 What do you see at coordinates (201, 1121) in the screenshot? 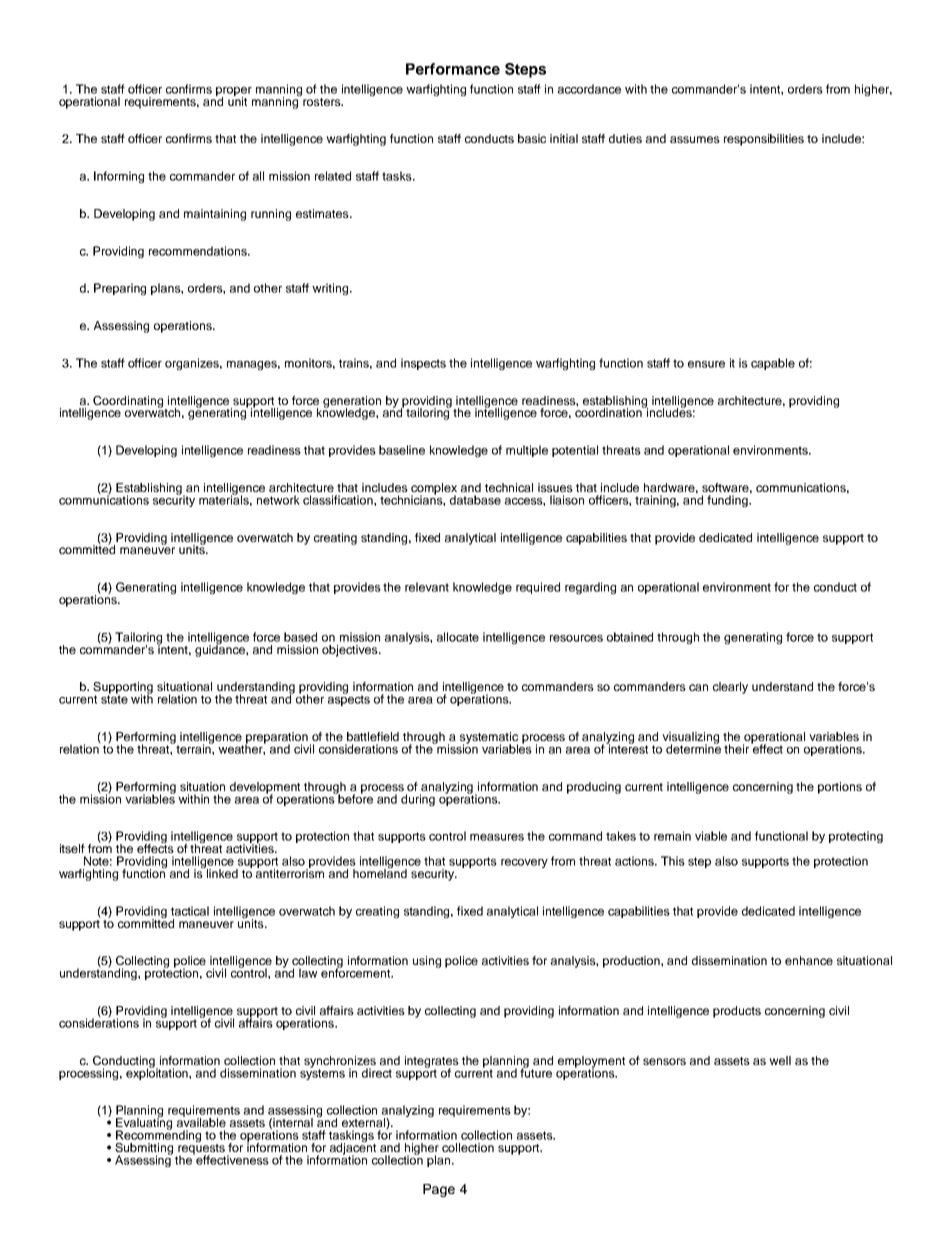
I see `available` at bounding box center [201, 1121].
